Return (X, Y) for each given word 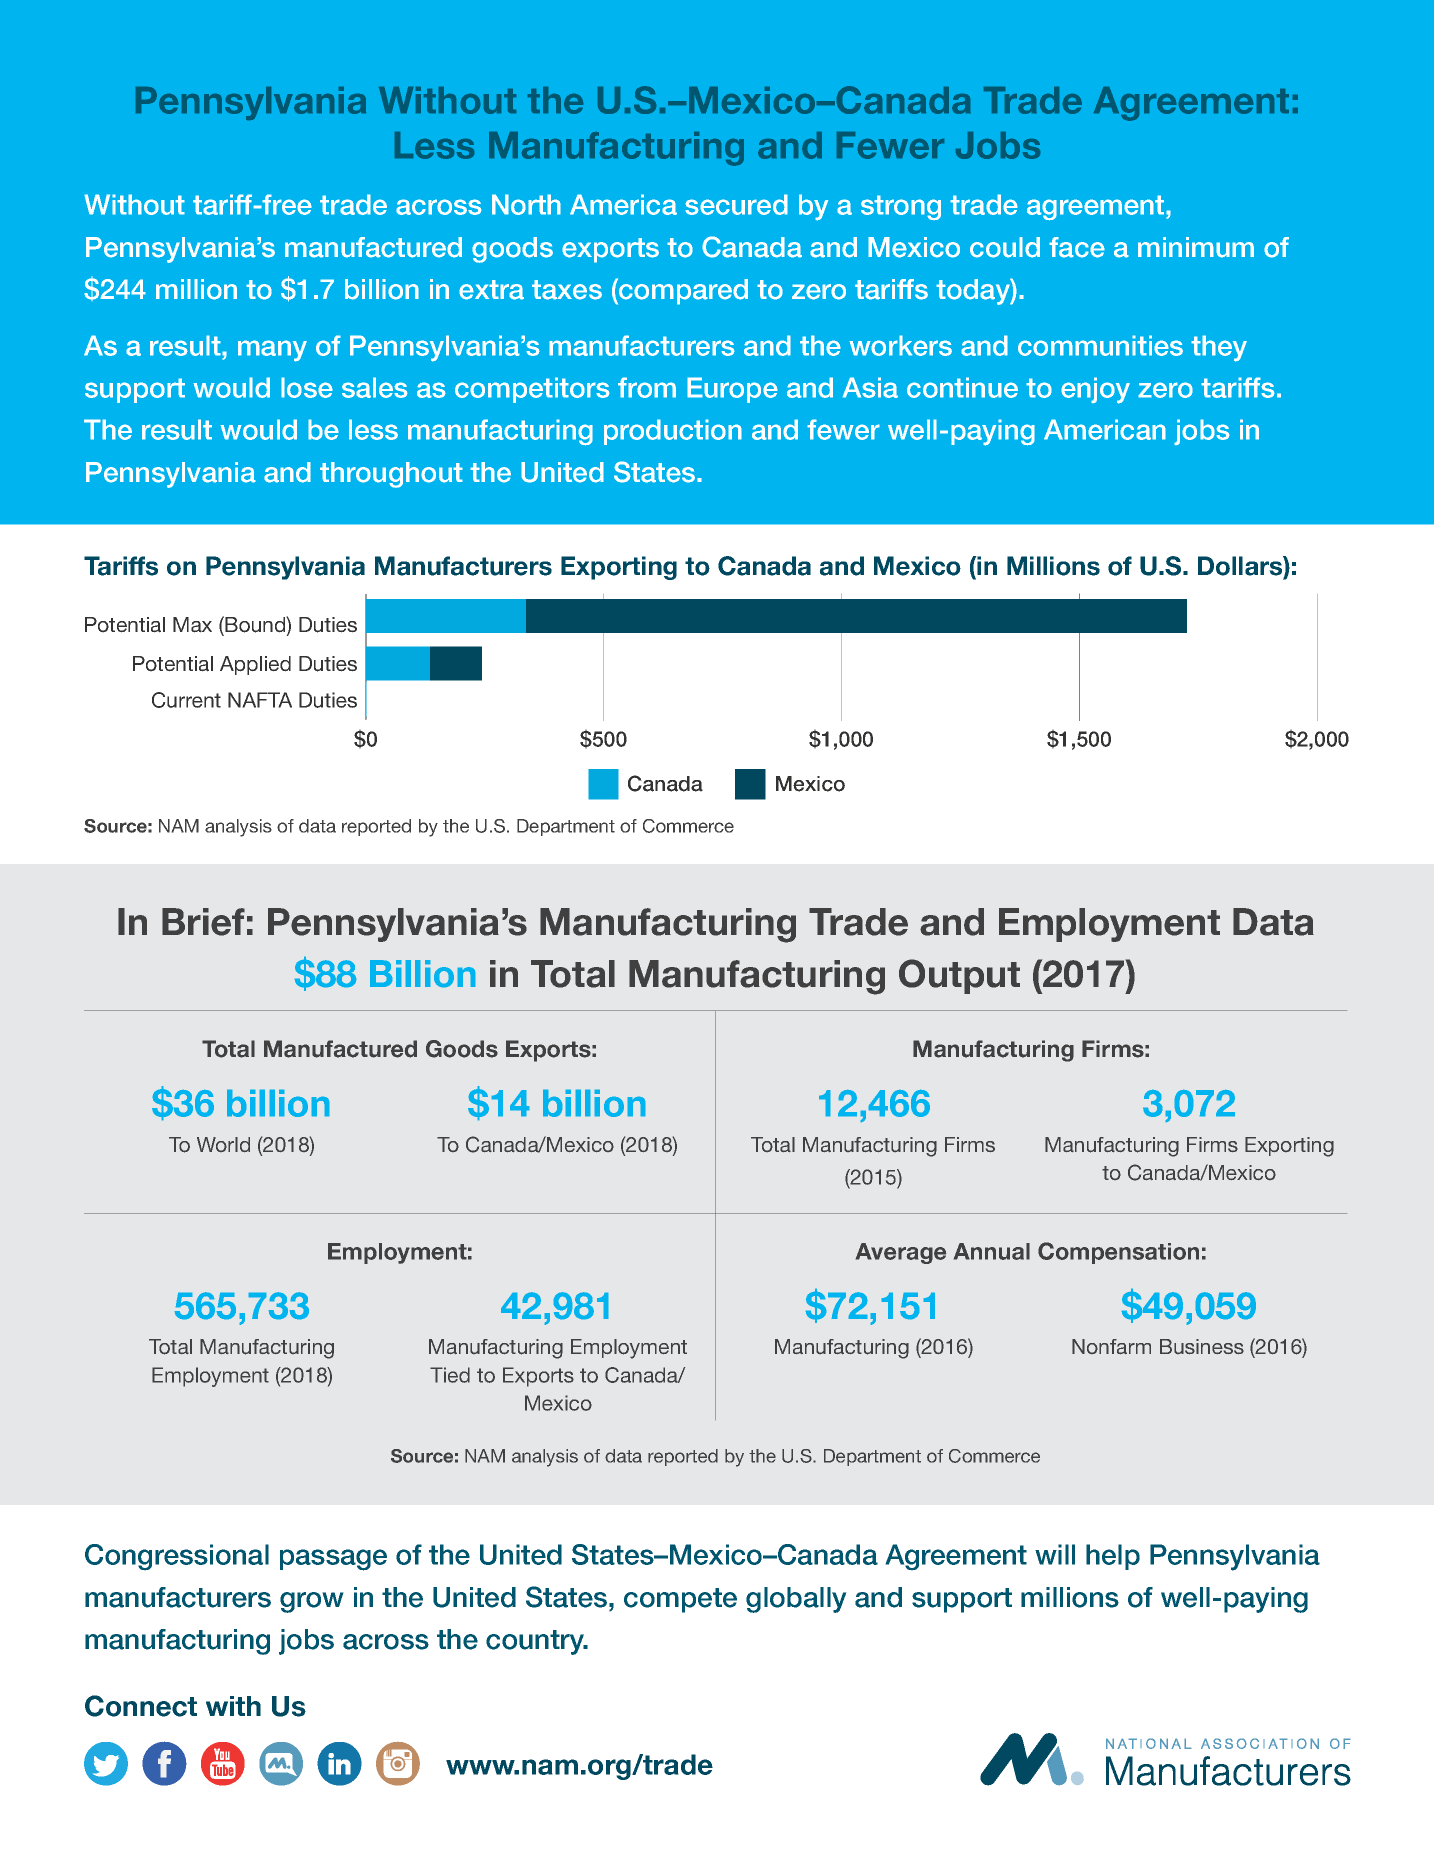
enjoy (1095, 390)
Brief (203, 922)
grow (311, 1602)
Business (1202, 1346)
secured (736, 204)
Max (192, 625)
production (673, 432)
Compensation (1118, 1253)
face (1077, 247)
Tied (450, 1375)
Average (901, 1253)
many (272, 351)
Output (959, 976)
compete (680, 1600)
